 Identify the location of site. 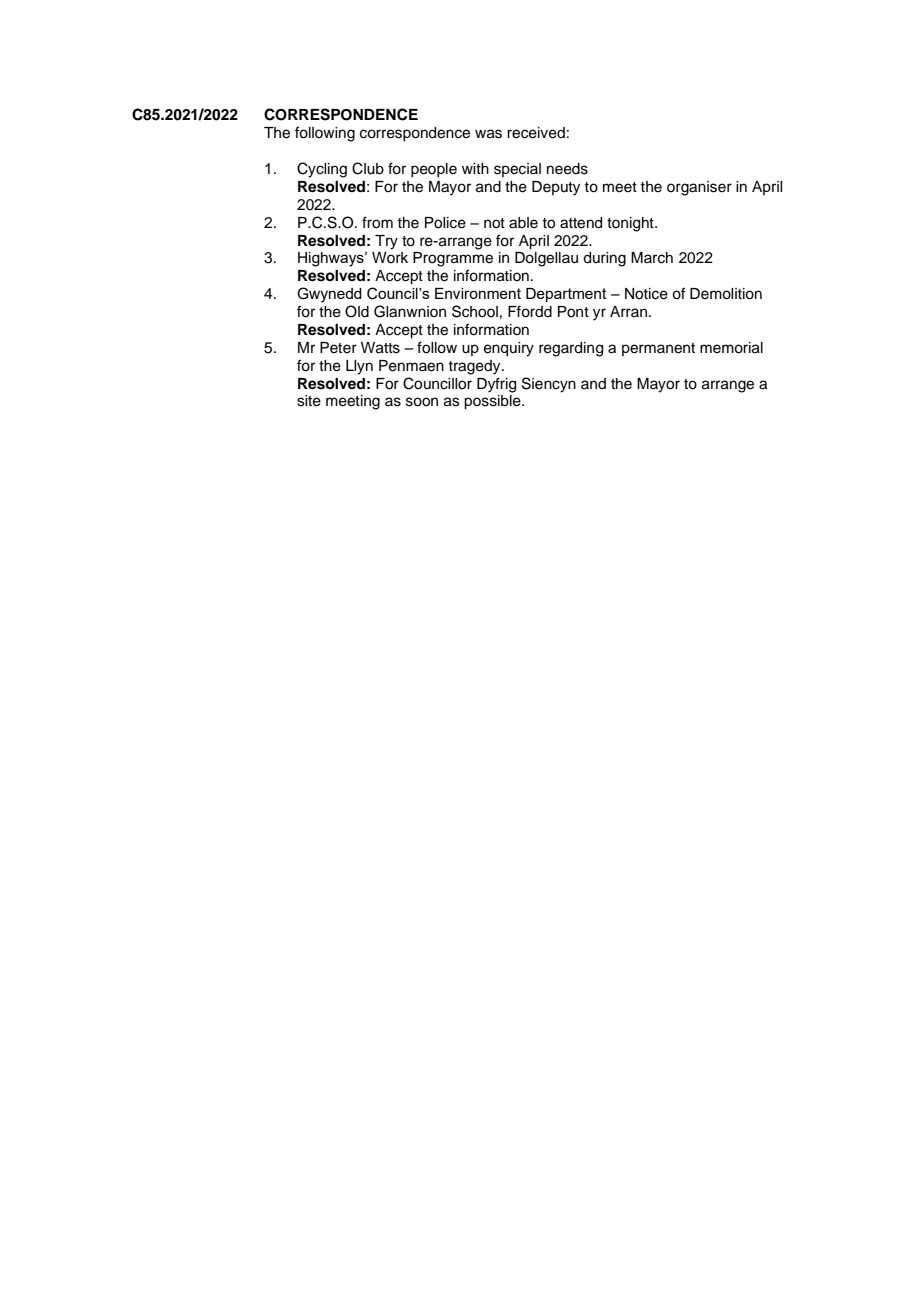
(309, 401).
